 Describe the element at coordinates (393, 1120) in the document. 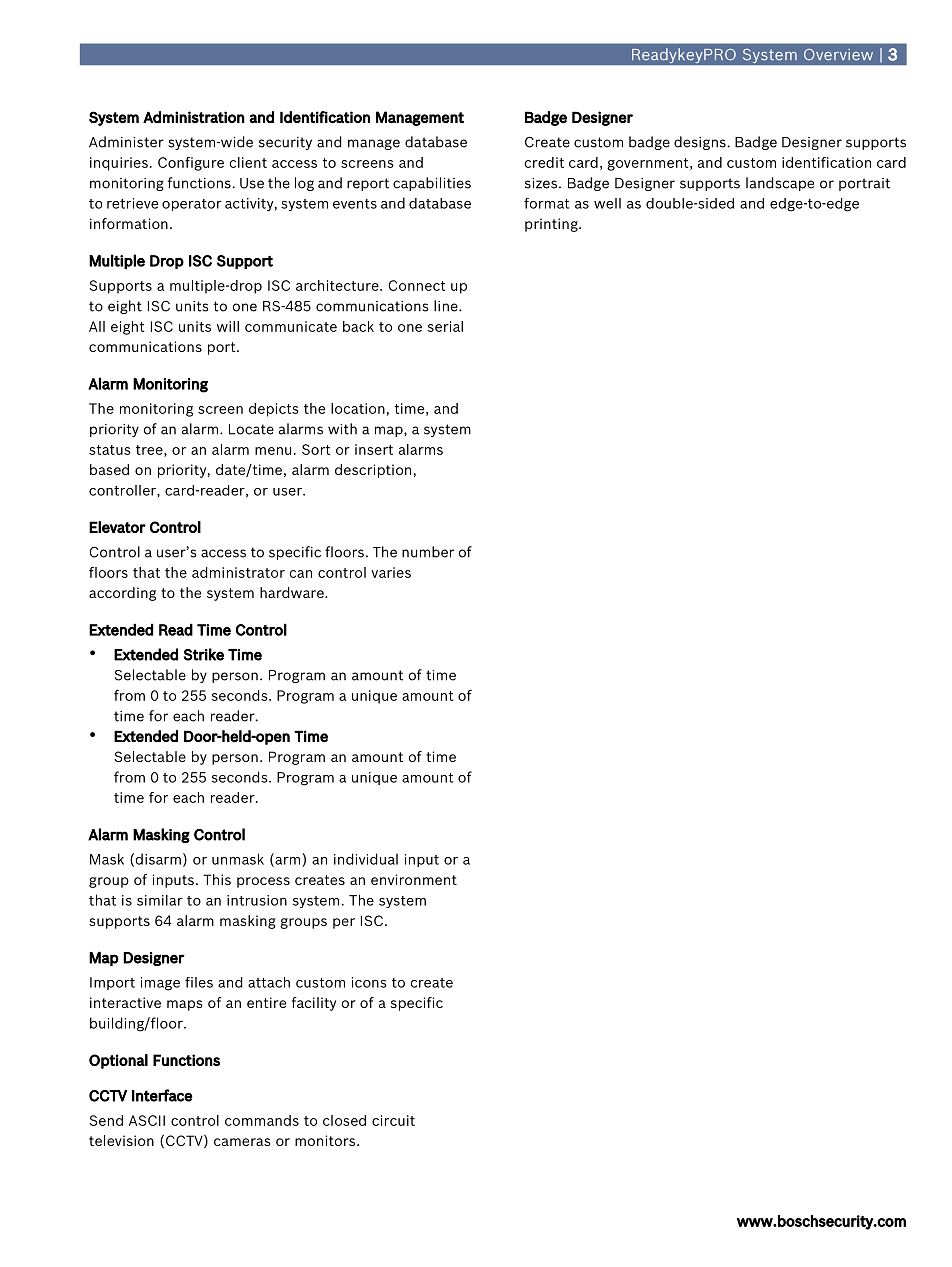

I see `circuit` at that location.
